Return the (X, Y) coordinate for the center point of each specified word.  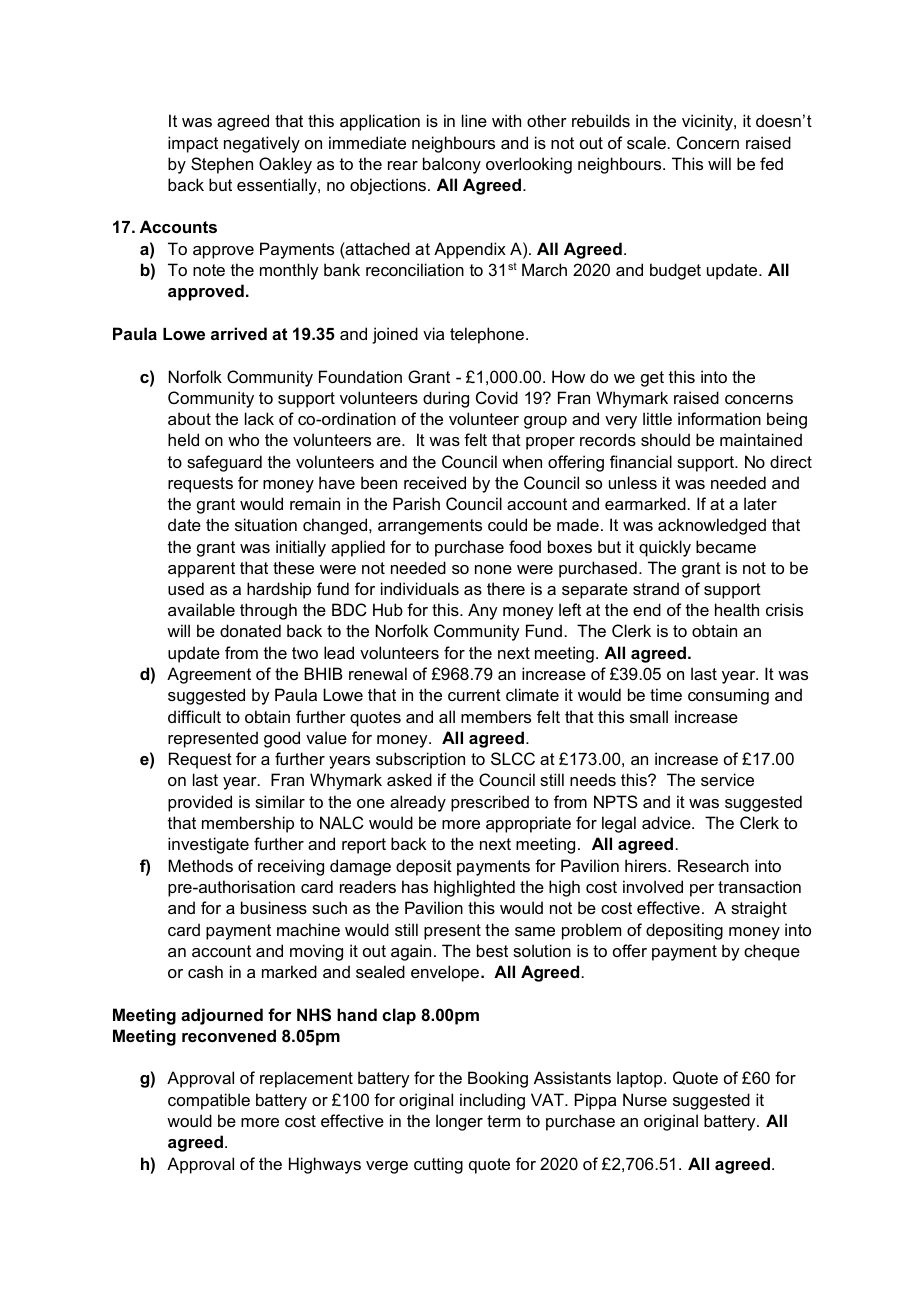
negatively (262, 144)
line (474, 120)
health (737, 609)
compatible (209, 1101)
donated (250, 630)
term (503, 1121)
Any (483, 611)
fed (771, 163)
